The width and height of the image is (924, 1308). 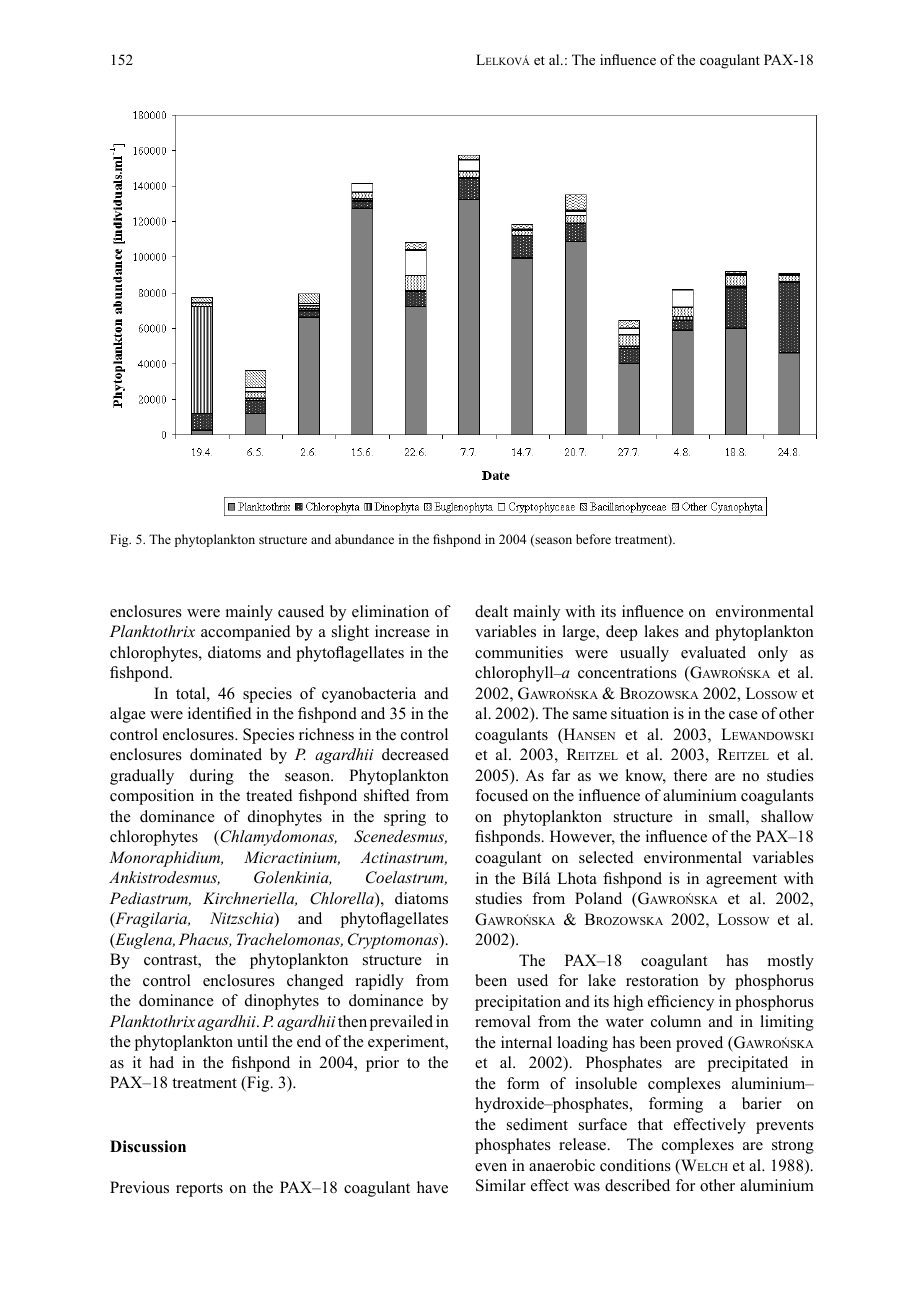 What do you see at coordinates (199, 1190) in the image?
I see `reports` at bounding box center [199, 1190].
